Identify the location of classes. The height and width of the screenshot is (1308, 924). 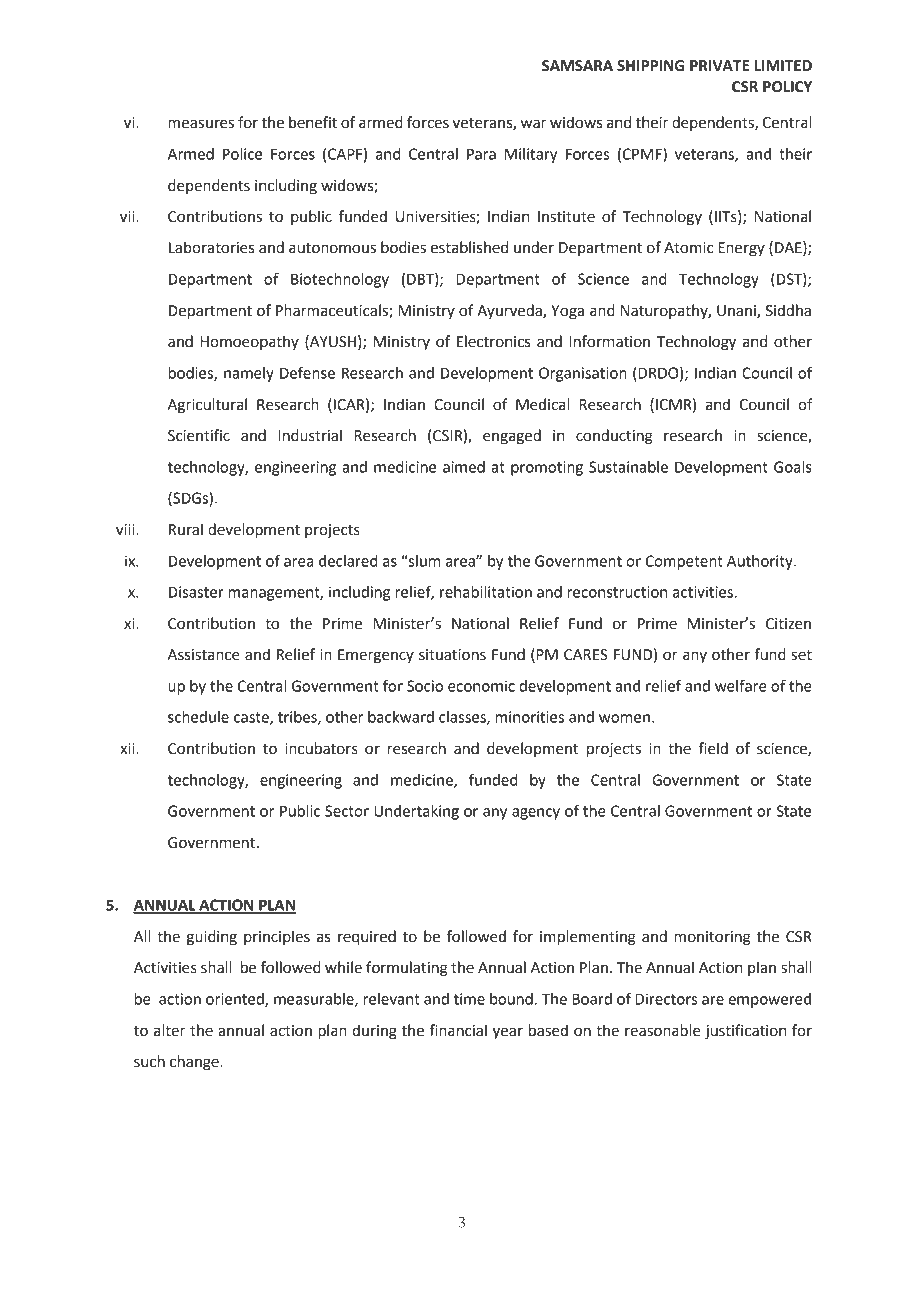
(463, 718).
